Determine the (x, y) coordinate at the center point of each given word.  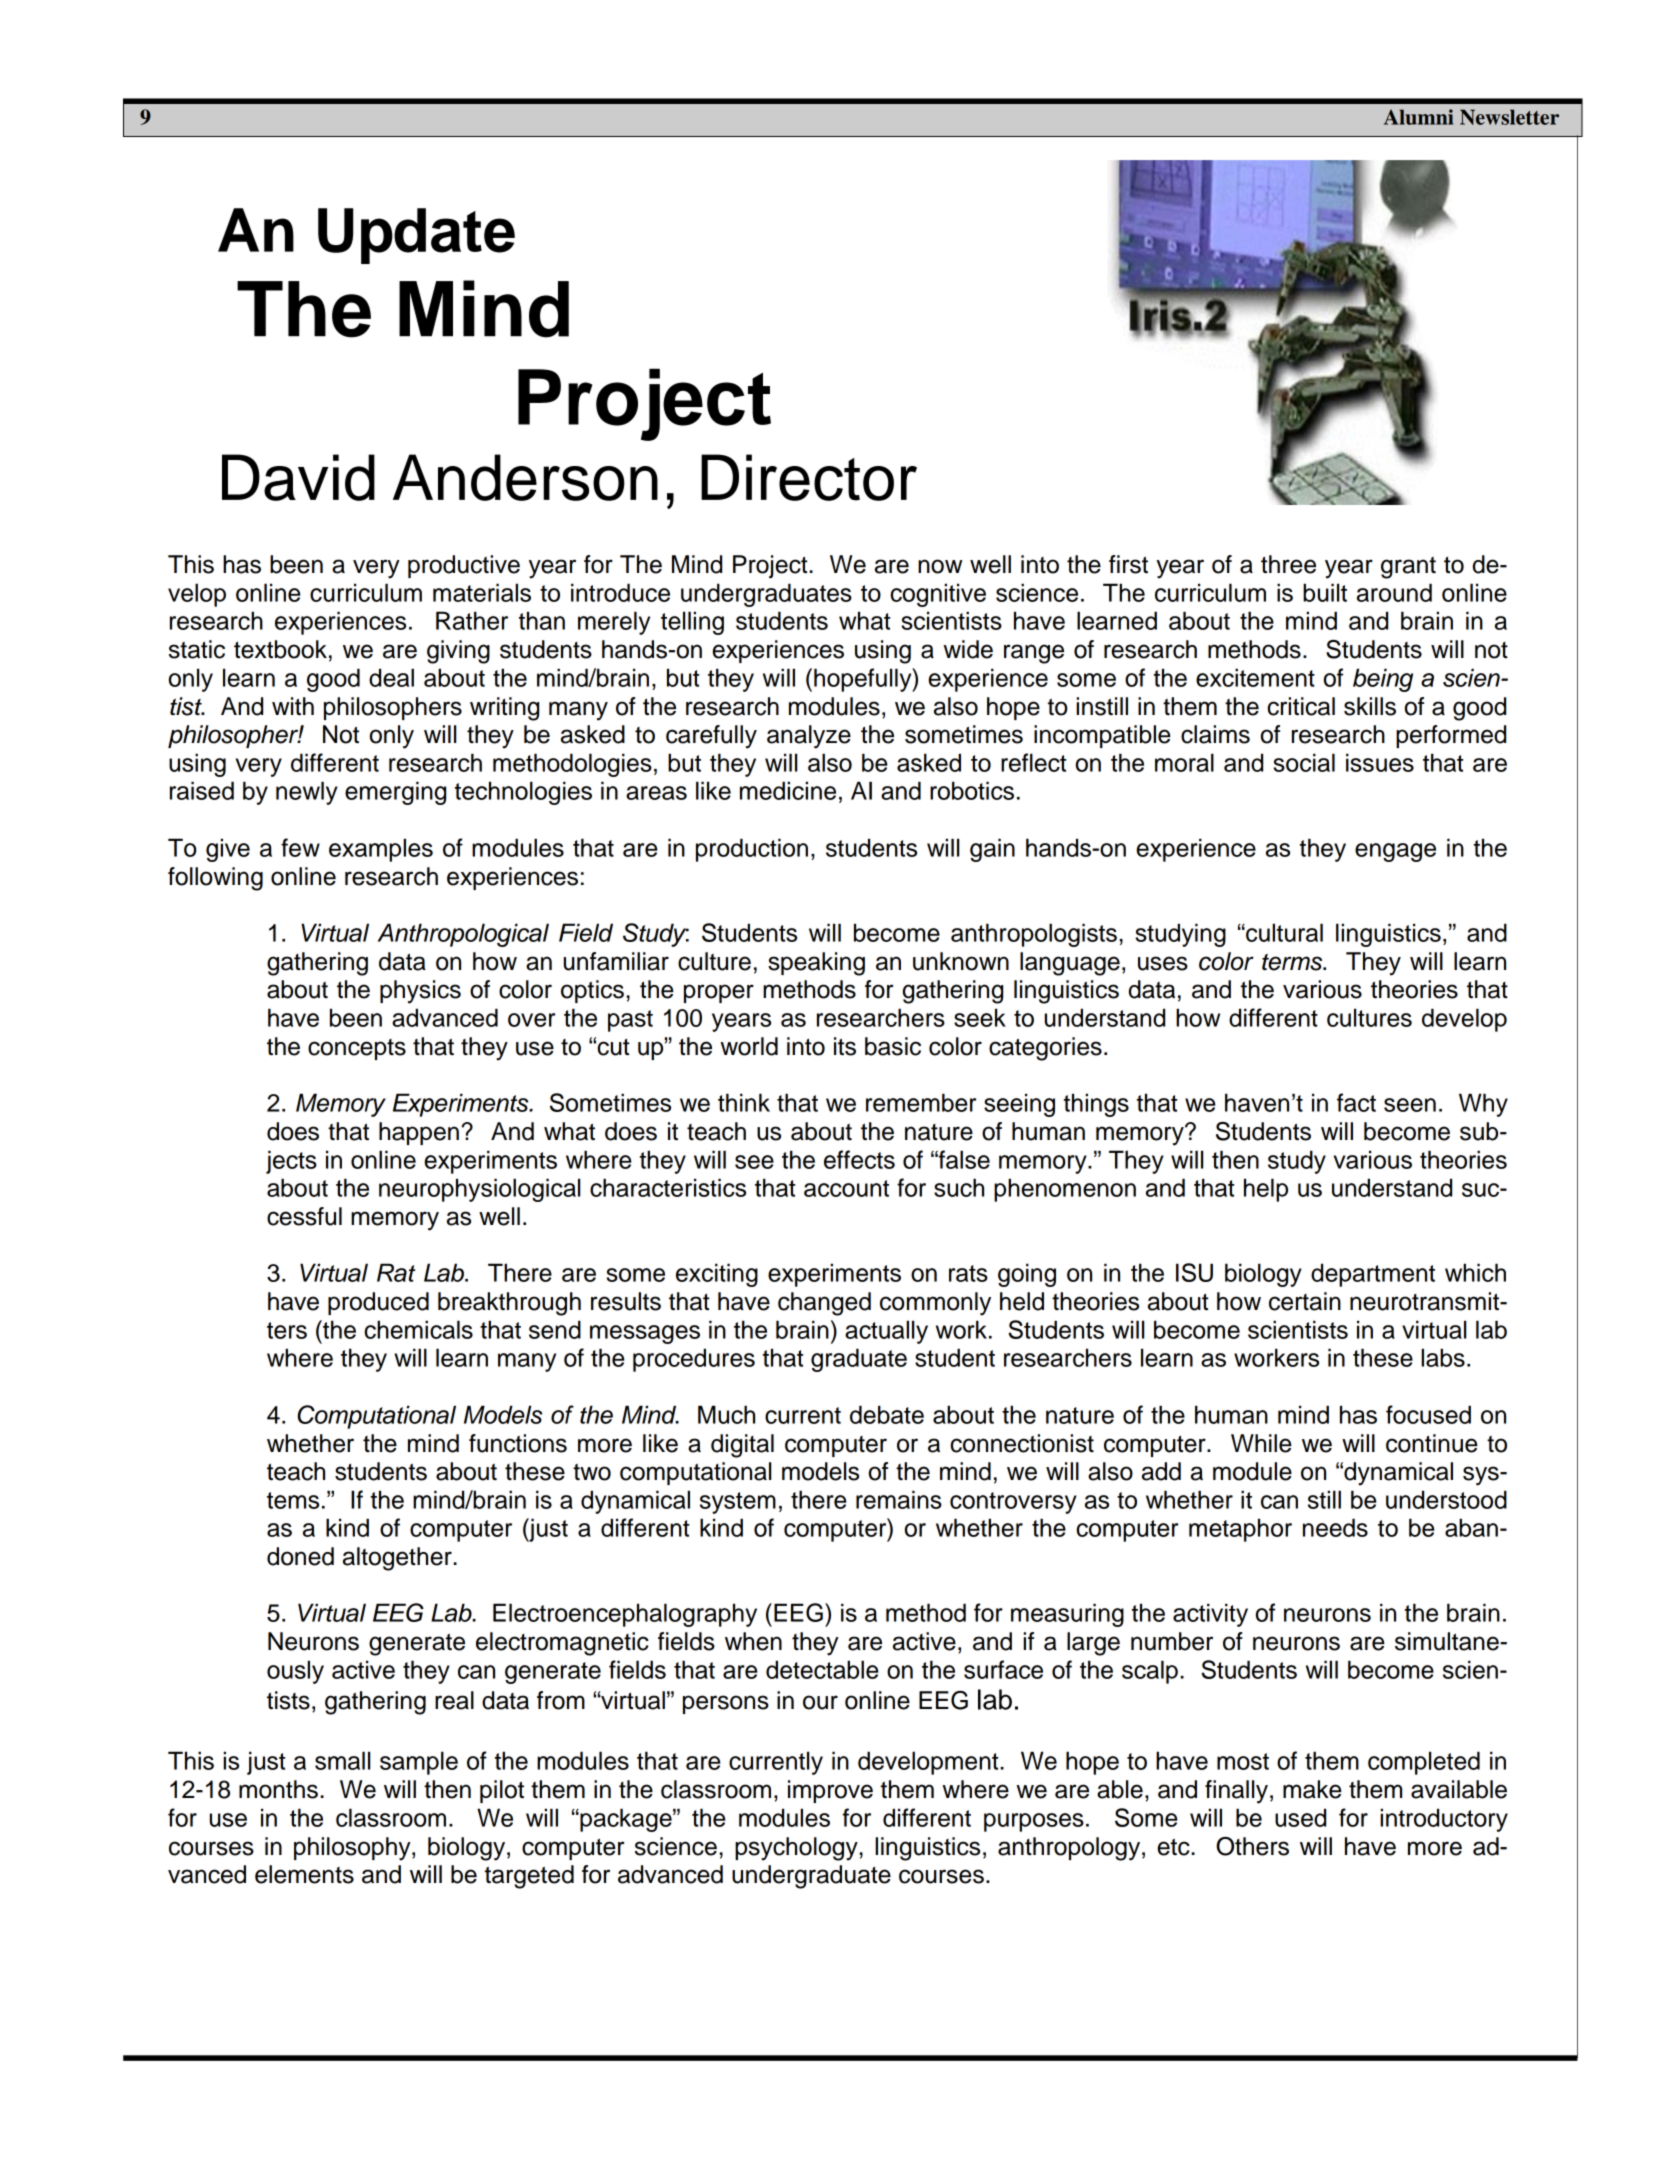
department (1373, 1275)
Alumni (1418, 117)
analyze (809, 737)
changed (824, 1304)
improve (830, 1791)
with (293, 706)
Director (809, 477)
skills (1370, 706)
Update (416, 236)
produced (378, 1303)
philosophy (353, 1849)
